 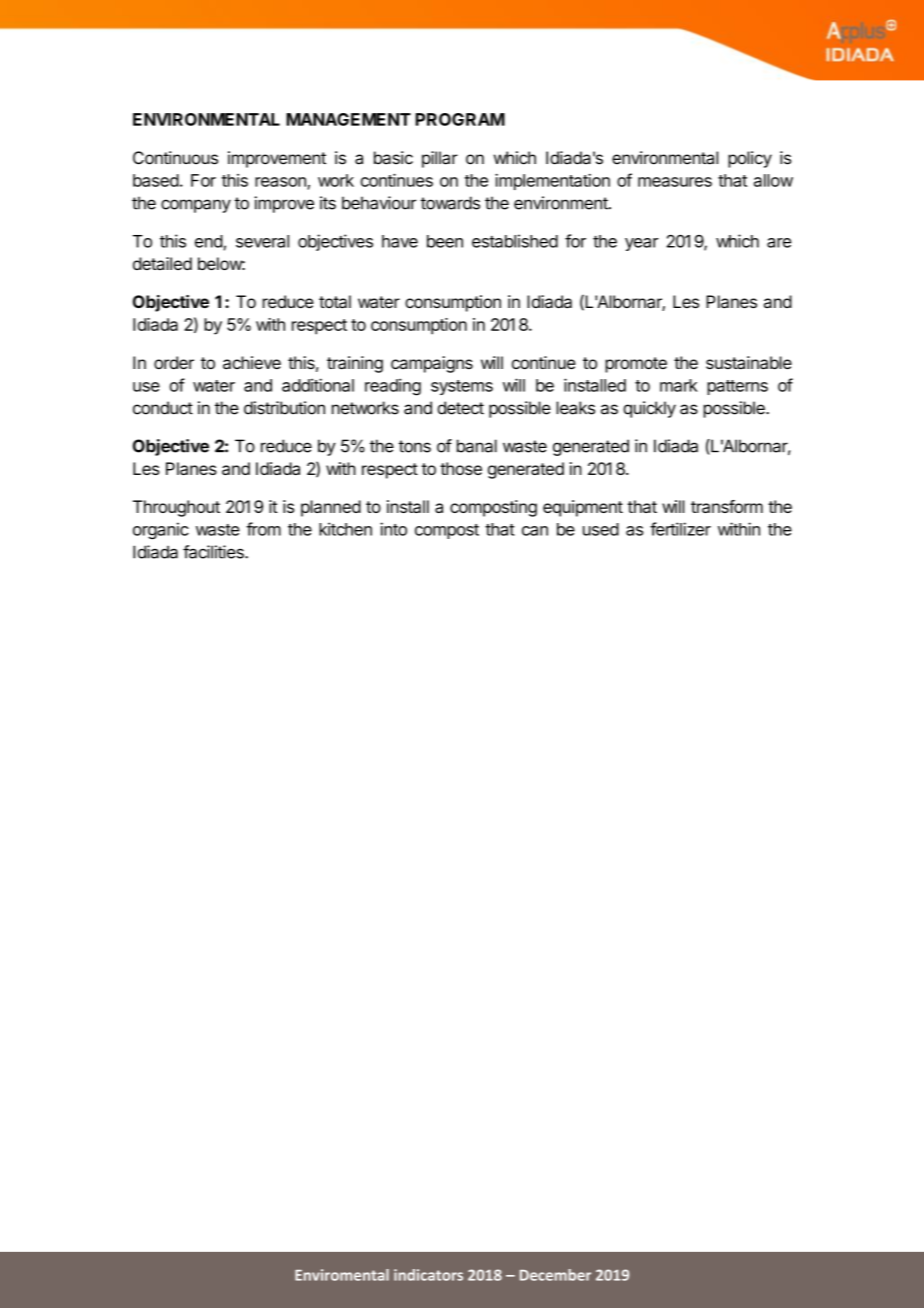 What do you see at coordinates (428, 1275) in the screenshot?
I see `indicators` at bounding box center [428, 1275].
